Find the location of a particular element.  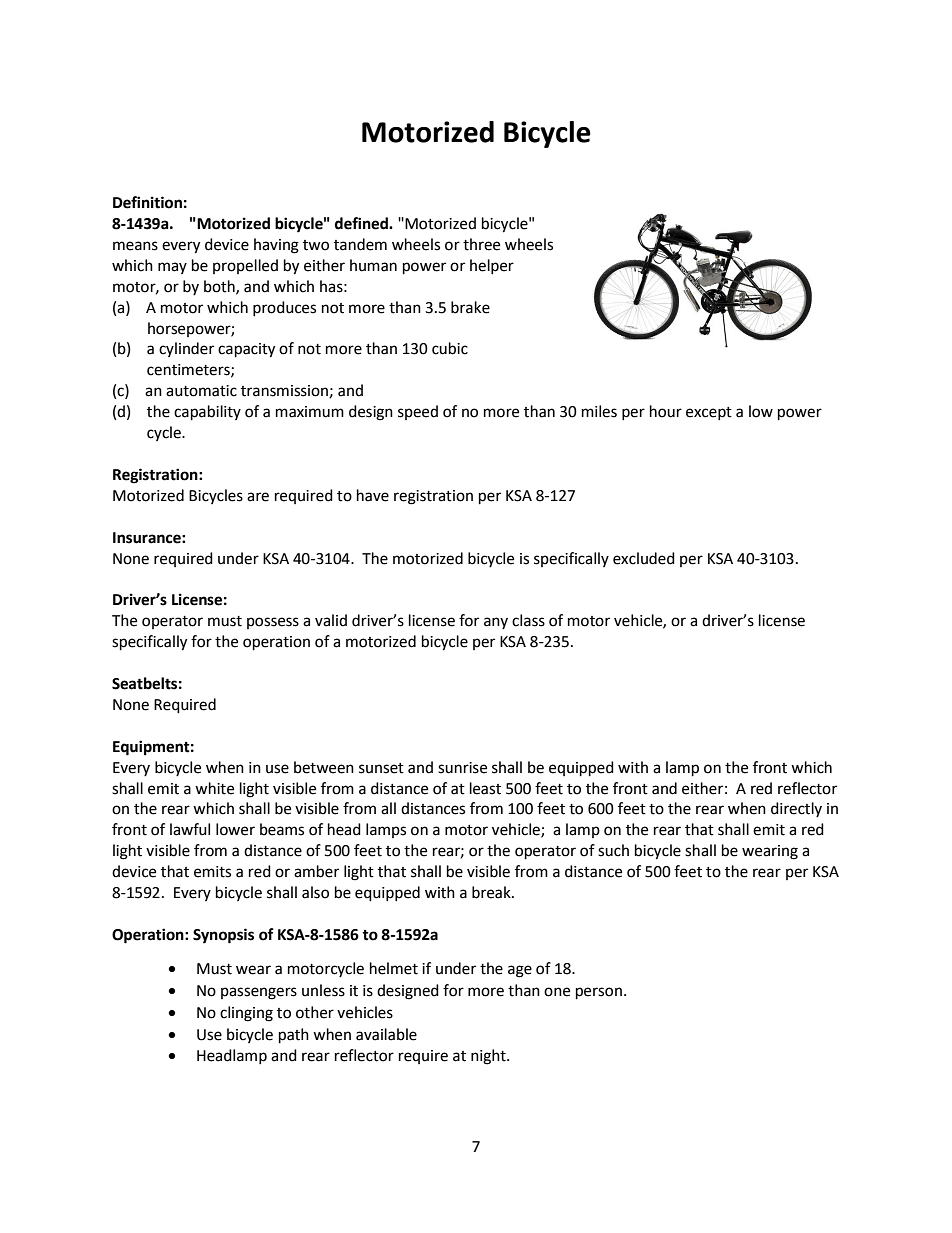

person is located at coordinates (599, 993).
